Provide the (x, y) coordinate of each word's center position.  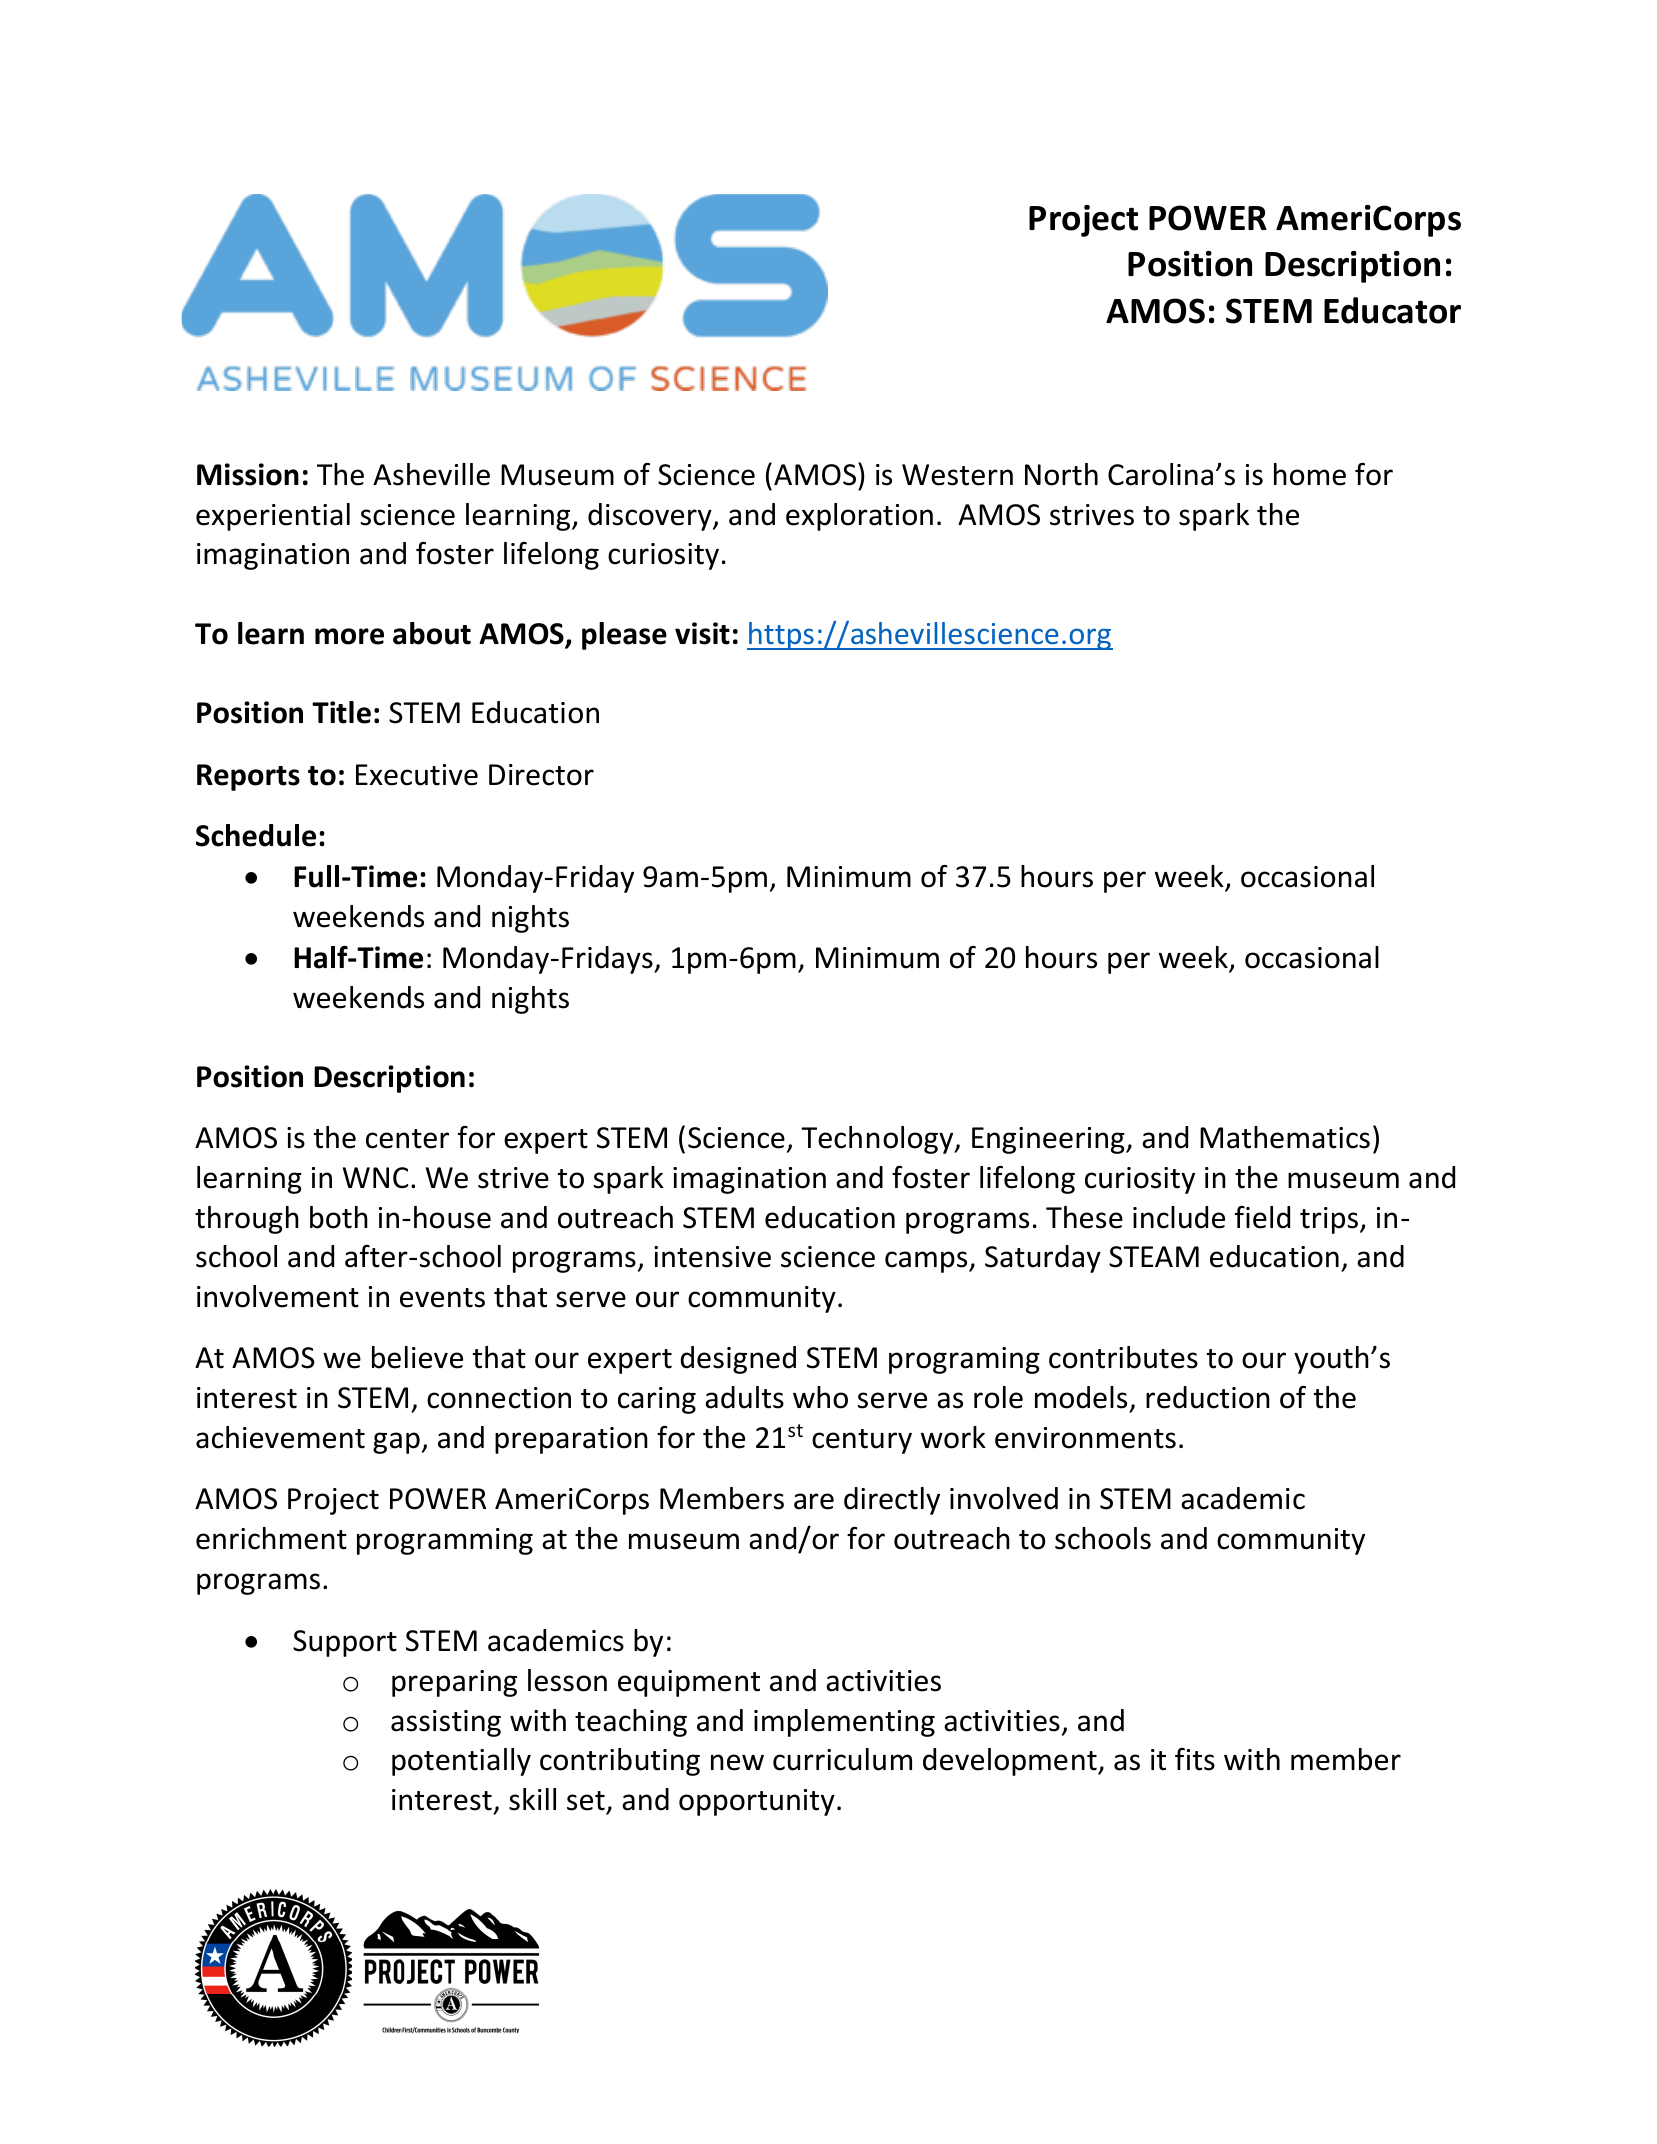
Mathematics (1285, 1137)
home (1310, 474)
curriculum (842, 1759)
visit (702, 633)
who (820, 1397)
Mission (248, 474)
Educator (1392, 310)
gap (396, 1443)
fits (1195, 1759)
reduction (1208, 1397)
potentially (461, 1762)
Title (341, 712)
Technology (878, 1140)
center (407, 1139)
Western (957, 475)
